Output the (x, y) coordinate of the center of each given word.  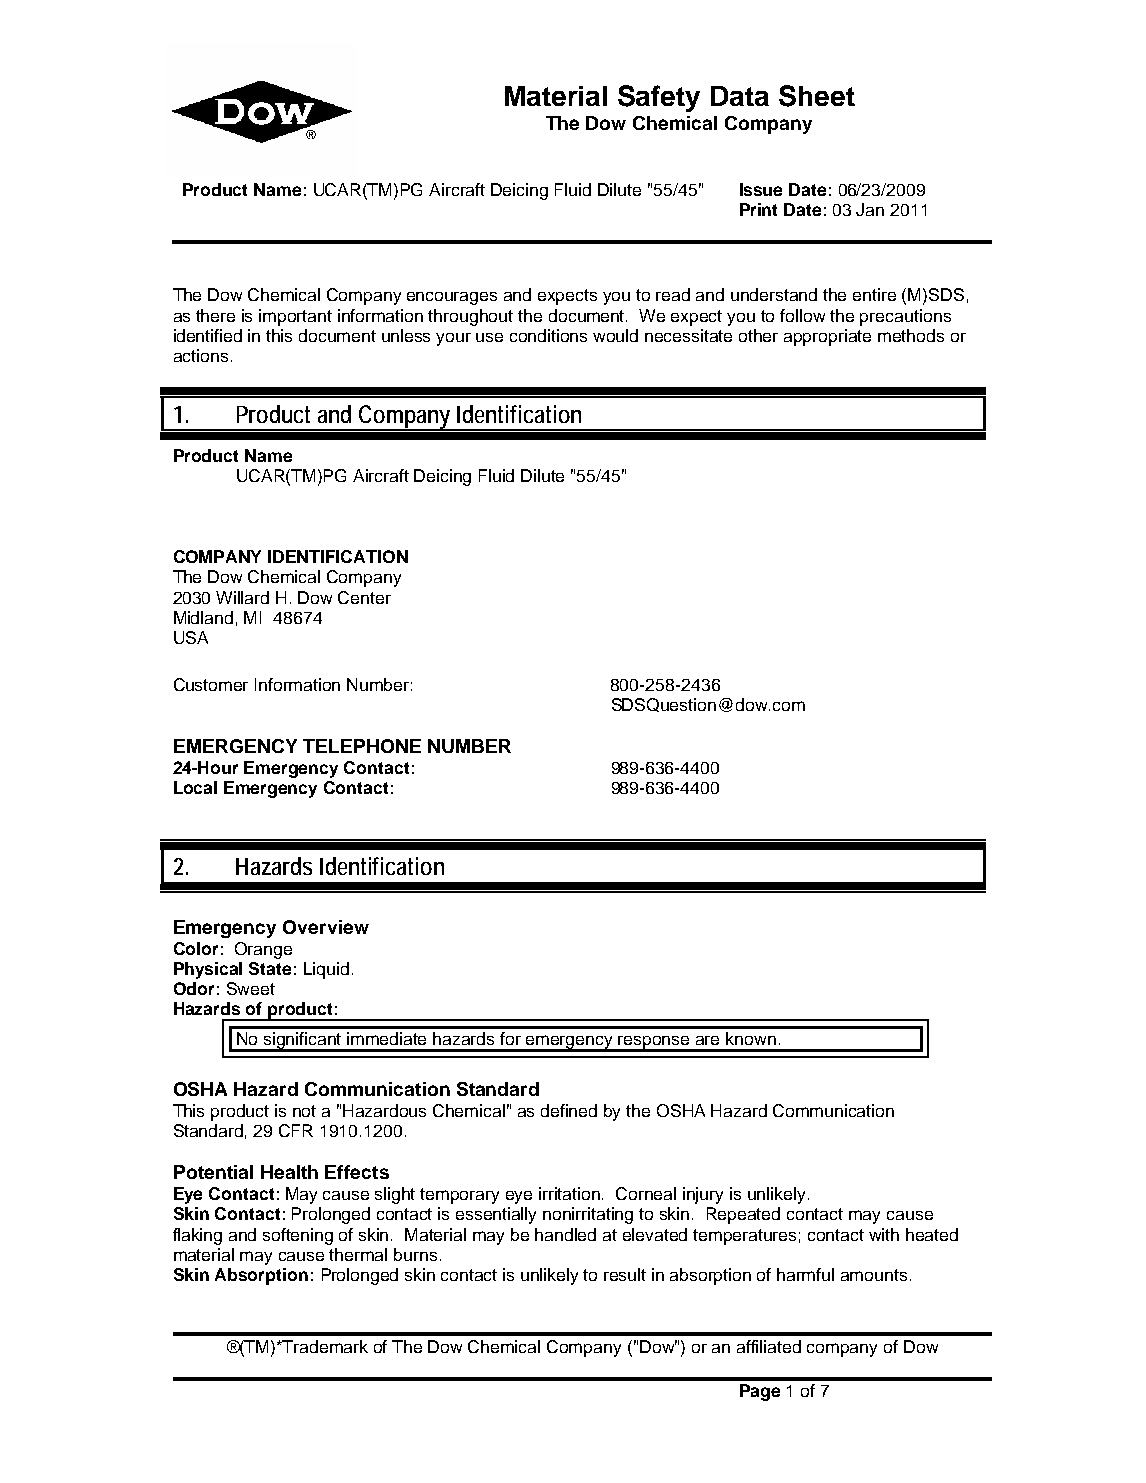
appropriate (827, 337)
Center (364, 597)
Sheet (817, 96)
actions (201, 355)
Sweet (251, 988)
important (295, 317)
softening (298, 1236)
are (707, 1040)
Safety (659, 98)
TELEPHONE (362, 746)
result (625, 1274)
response (654, 1043)
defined (569, 1110)
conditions (548, 335)
